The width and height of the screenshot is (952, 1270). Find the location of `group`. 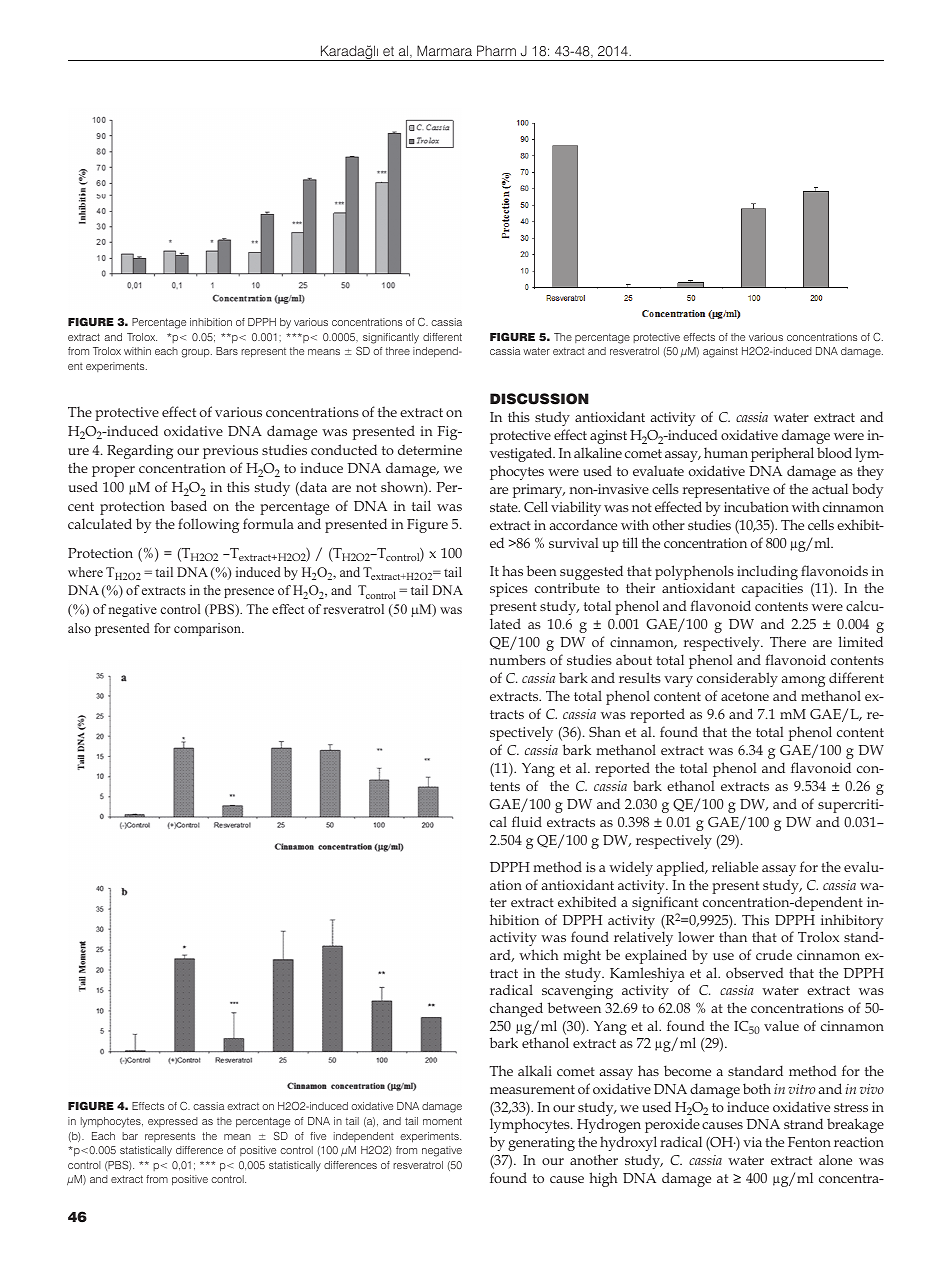

group is located at coordinates (197, 353).
